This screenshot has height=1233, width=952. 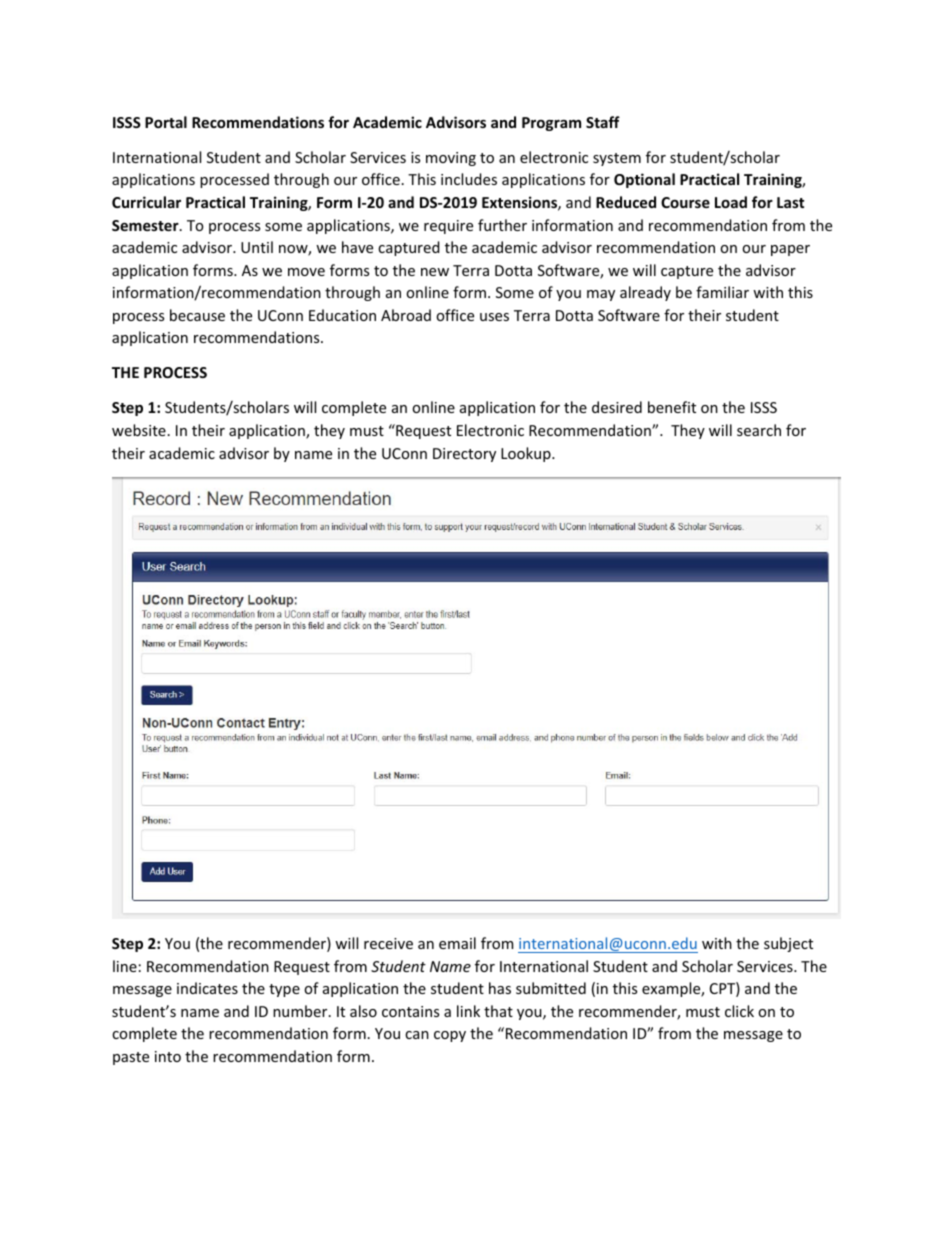 What do you see at coordinates (457, 943) in the screenshot?
I see `email` at bounding box center [457, 943].
